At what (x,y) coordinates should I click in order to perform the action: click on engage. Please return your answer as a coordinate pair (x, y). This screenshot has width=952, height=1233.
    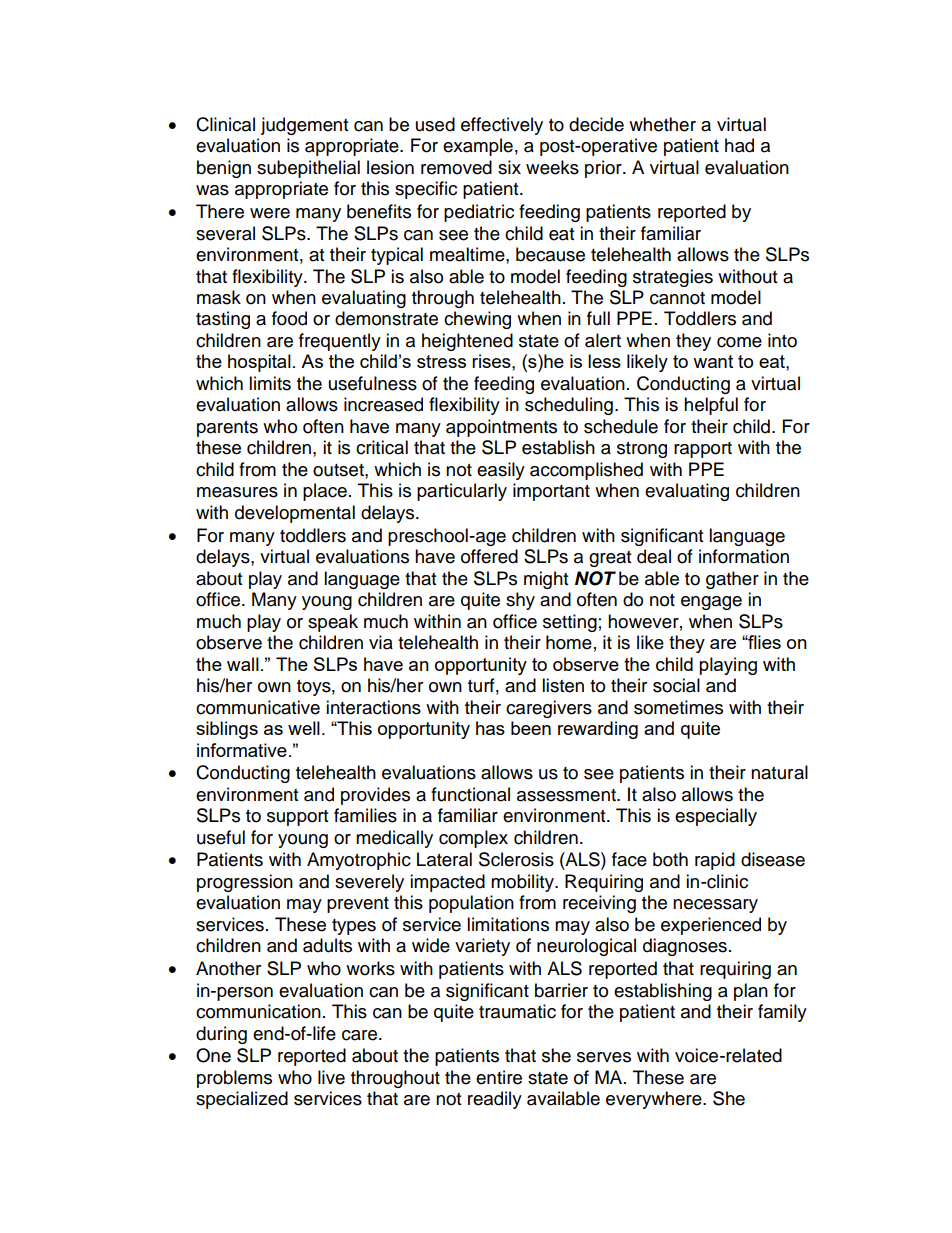
    Looking at the image, I should click on (711, 603).
